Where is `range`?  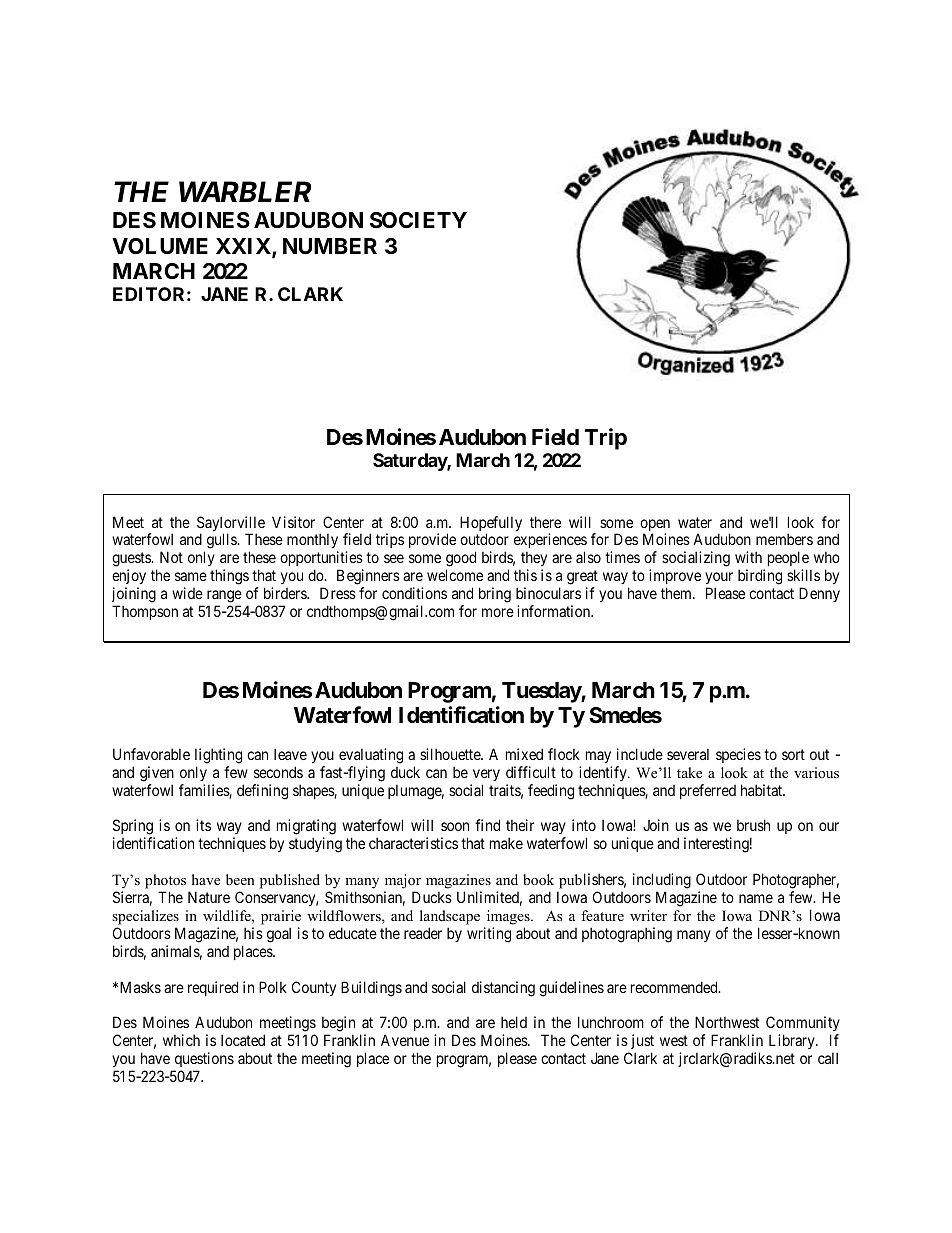
range is located at coordinates (224, 596).
